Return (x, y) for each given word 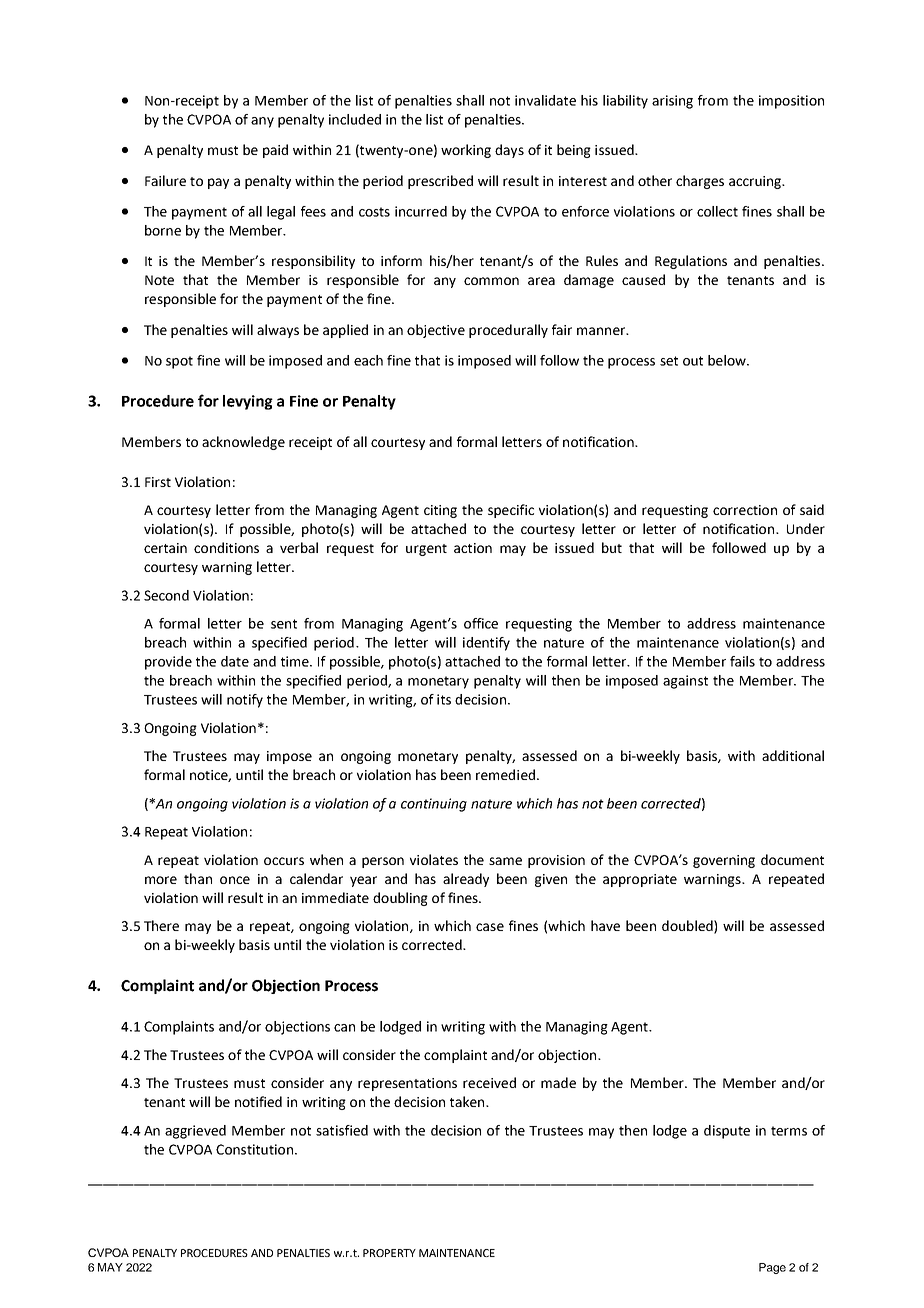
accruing (756, 182)
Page (772, 1268)
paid (275, 151)
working (466, 151)
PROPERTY (389, 1253)
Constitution (254, 1149)
